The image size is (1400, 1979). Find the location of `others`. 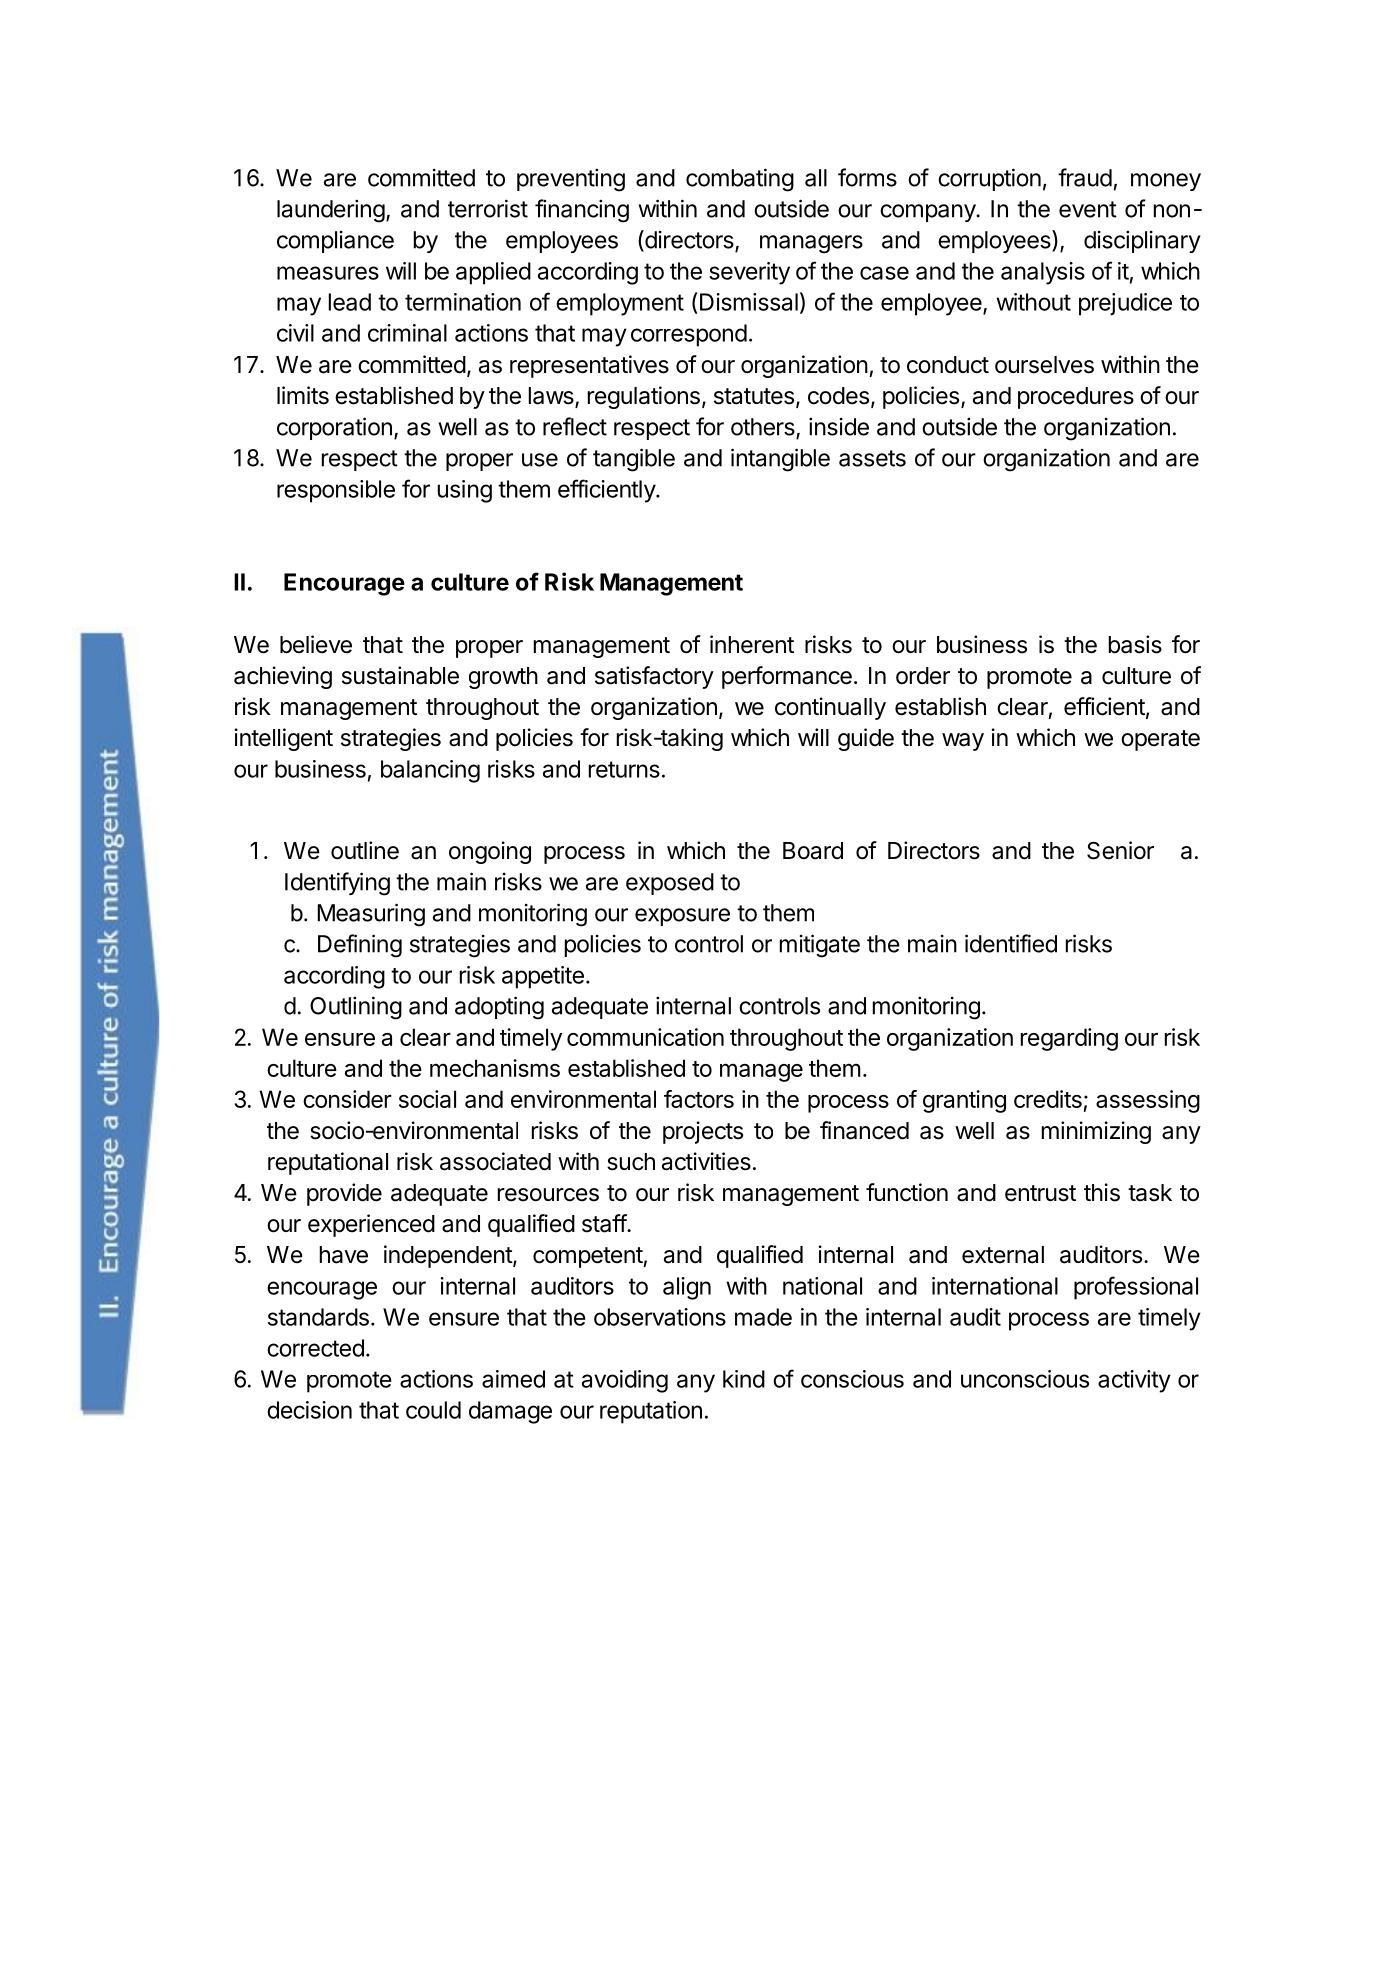

others is located at coordinates (764, 428).
